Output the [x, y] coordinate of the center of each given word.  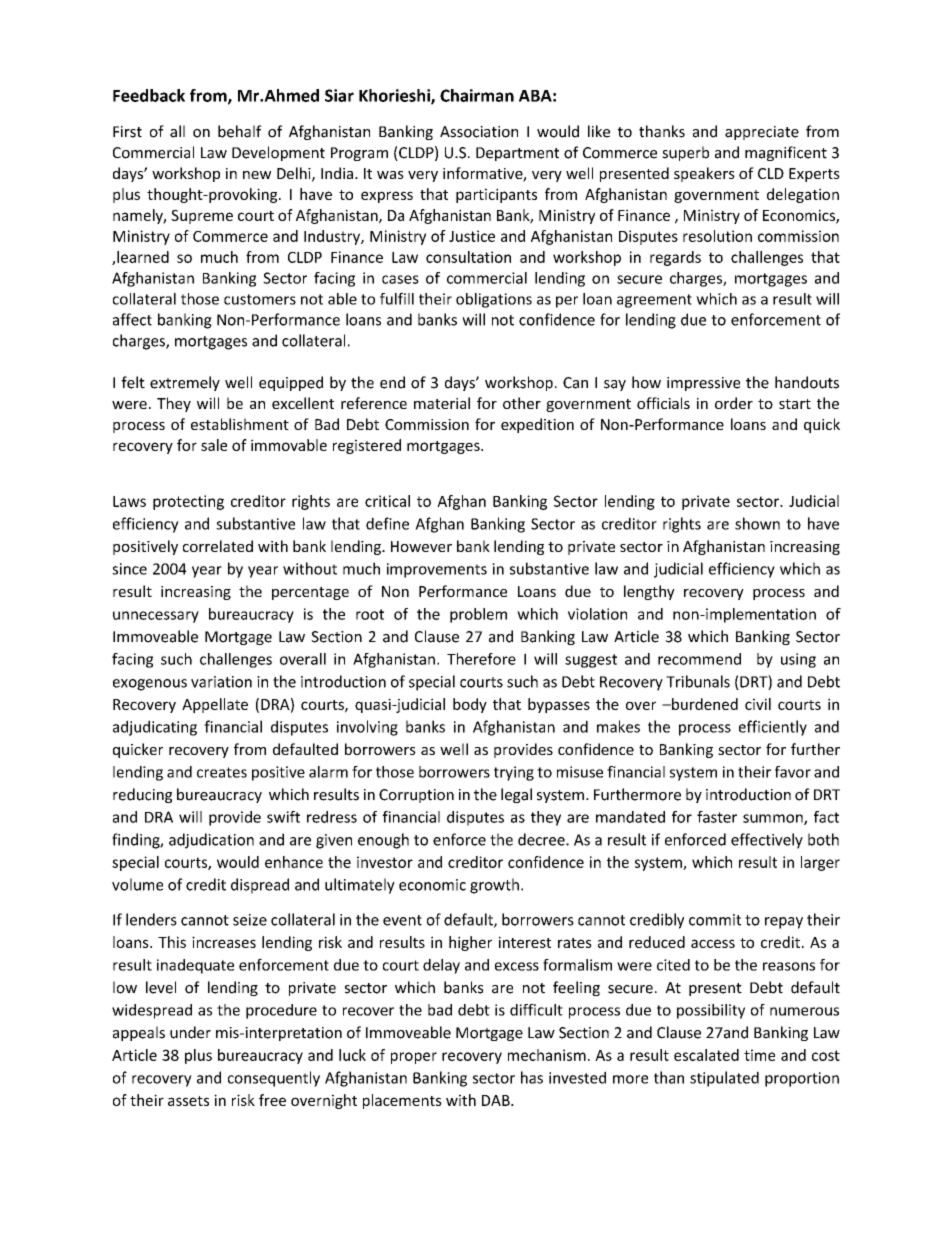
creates [222, 772]
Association [479, 132]
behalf [240, 131]
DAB [497, 1100]
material [442, 403]
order [734, 403]
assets [188, 1101]
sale [214, 445]
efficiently [773, 728]
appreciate [762, 133]
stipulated [724, 1079]
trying [514, 773]
